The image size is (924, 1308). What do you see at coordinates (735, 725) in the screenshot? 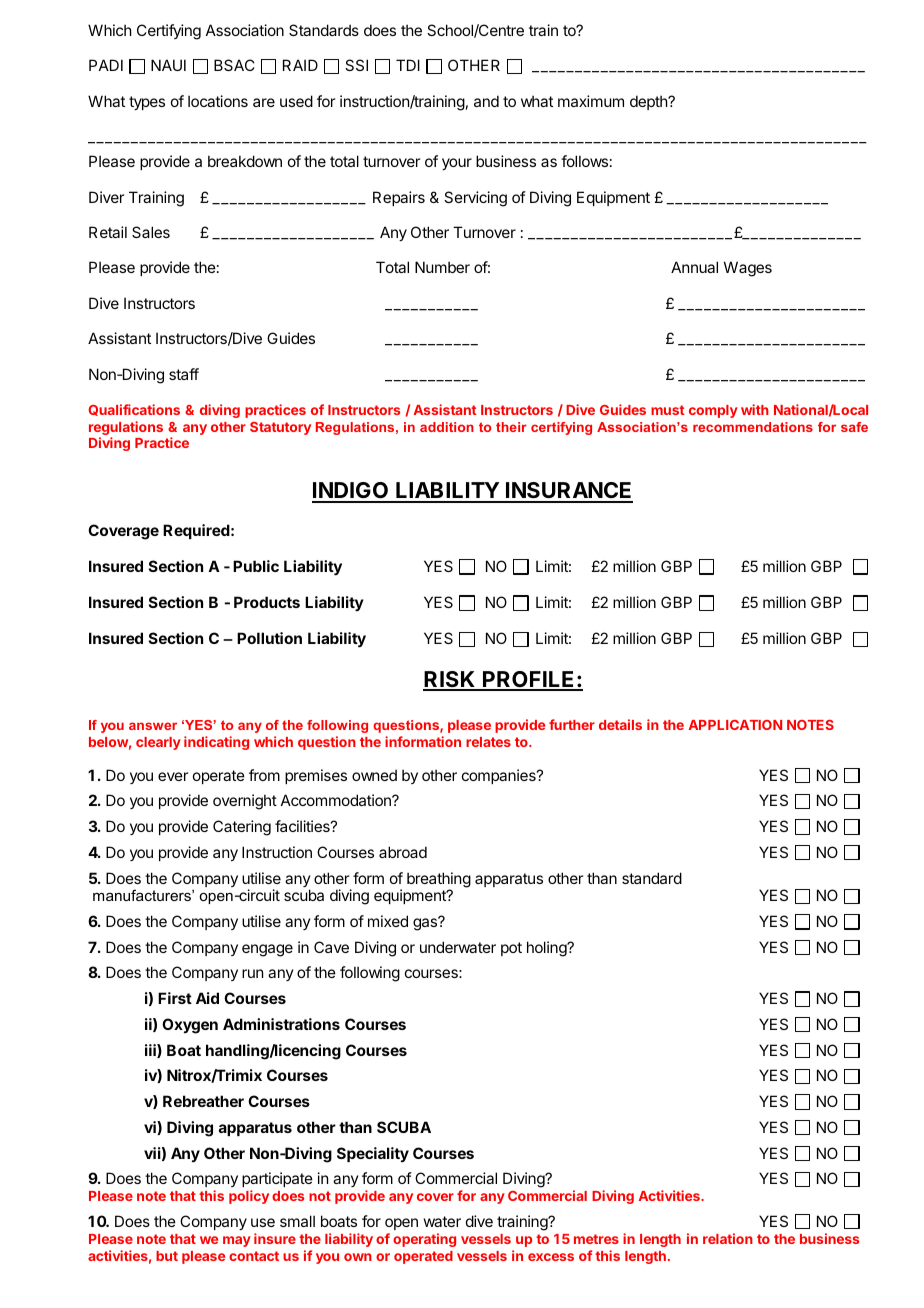
I see `APPLICATION` at bounding box center [735, 725].
